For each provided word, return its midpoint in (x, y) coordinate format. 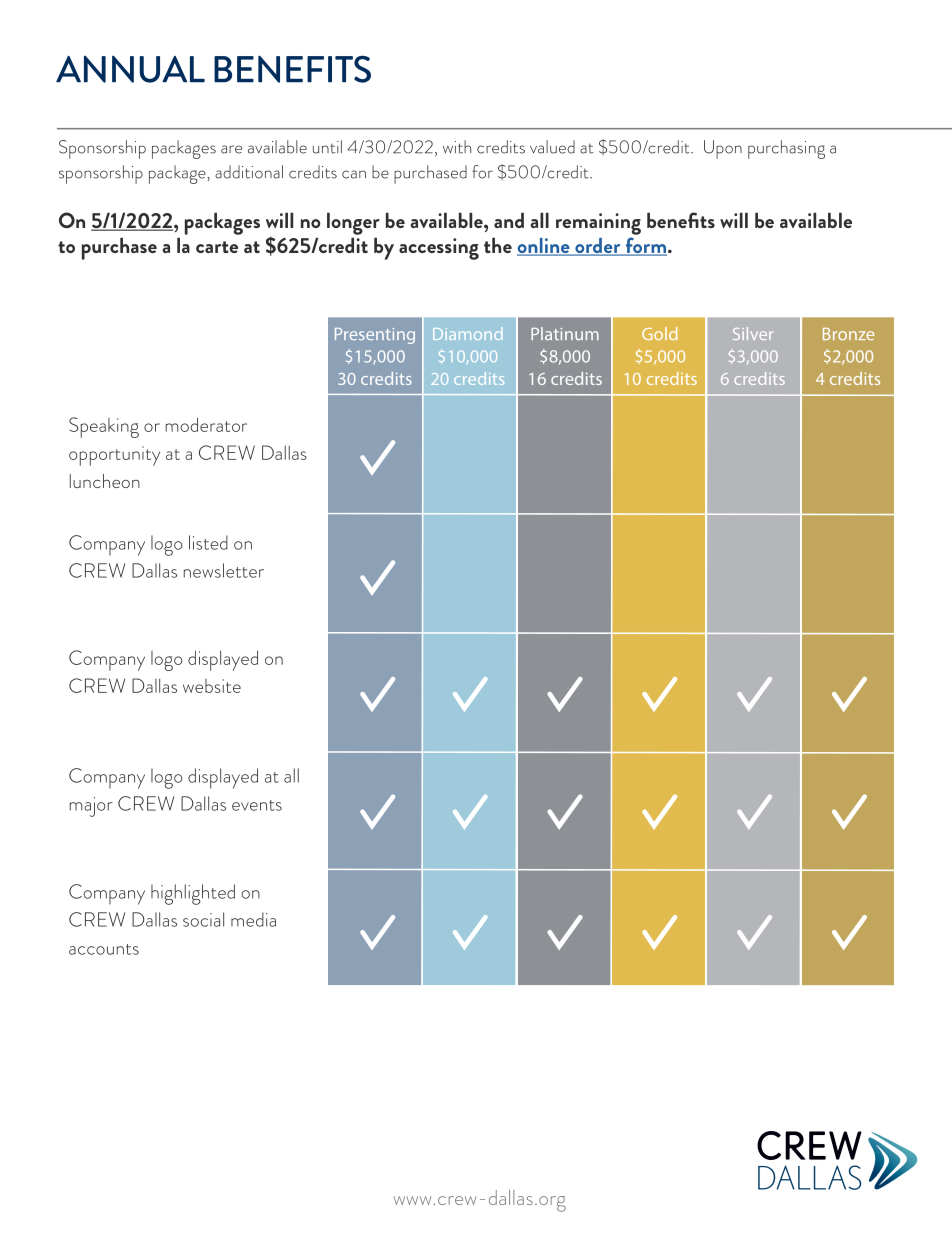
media (253, 919)
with (457, 147)
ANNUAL (130, 69)
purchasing (786, 149)
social (203, 919)
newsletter (224, 570)
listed (208, 542)
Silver (753, 333)
